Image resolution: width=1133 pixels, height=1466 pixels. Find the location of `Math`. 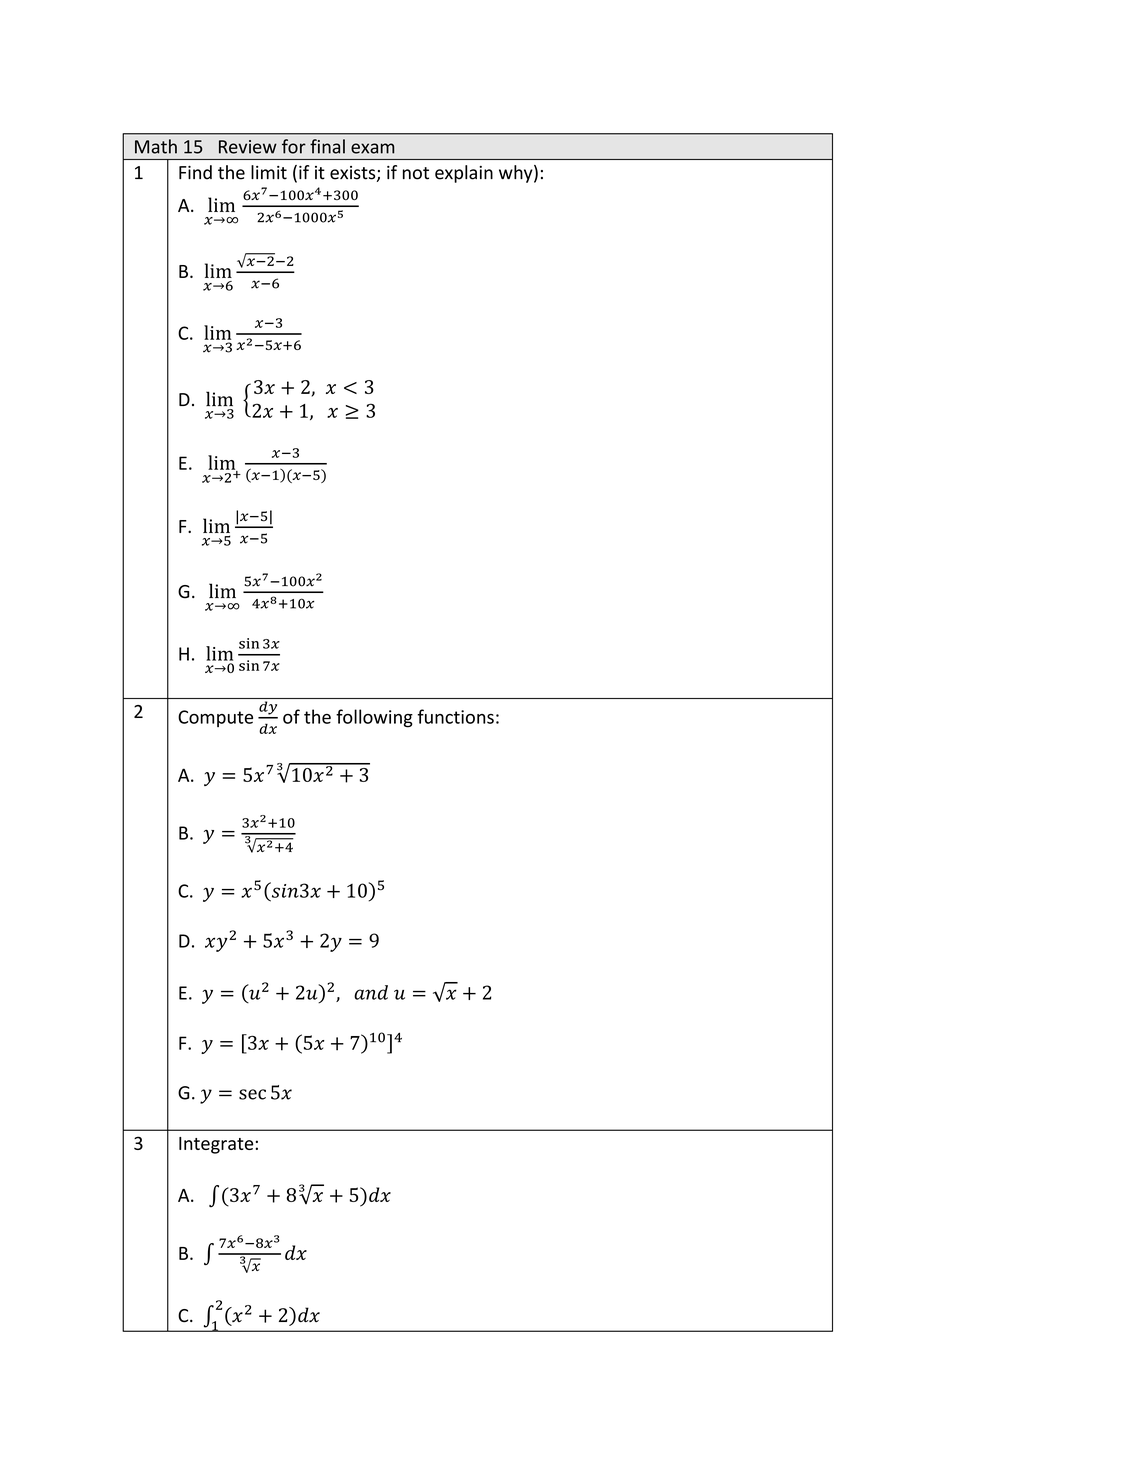

Math is located at coordinates (156, 146).
